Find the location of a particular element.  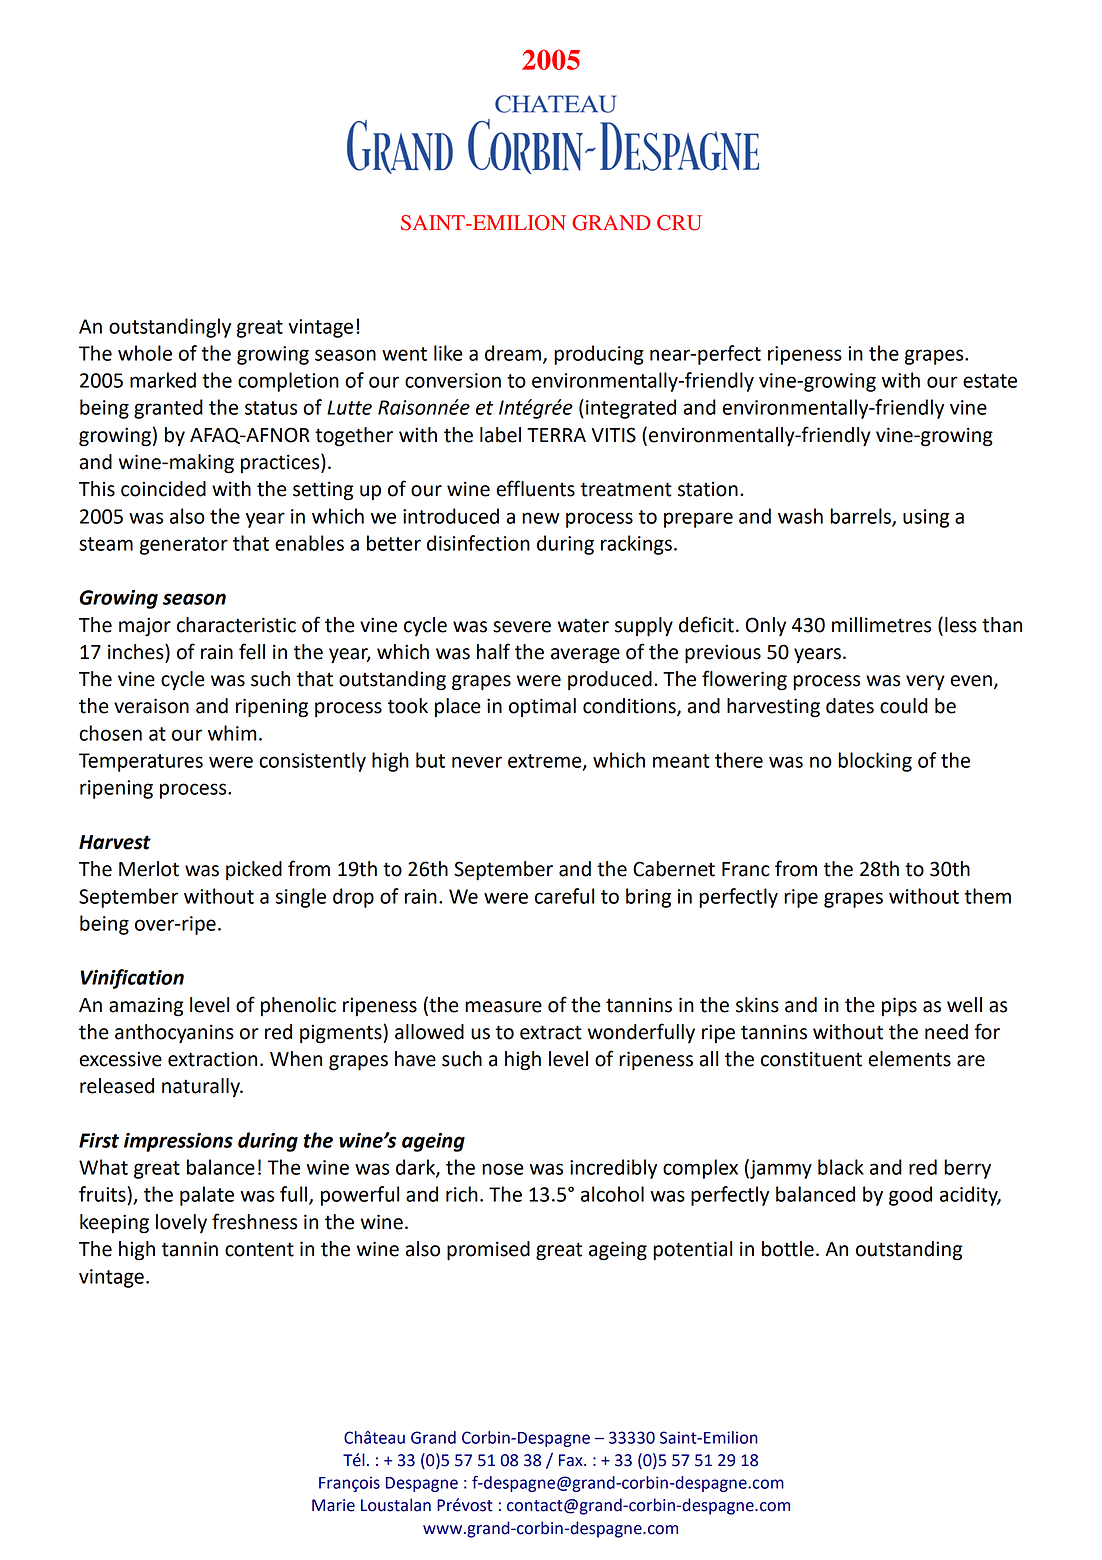

marked is located at coordinates (163, 380).
